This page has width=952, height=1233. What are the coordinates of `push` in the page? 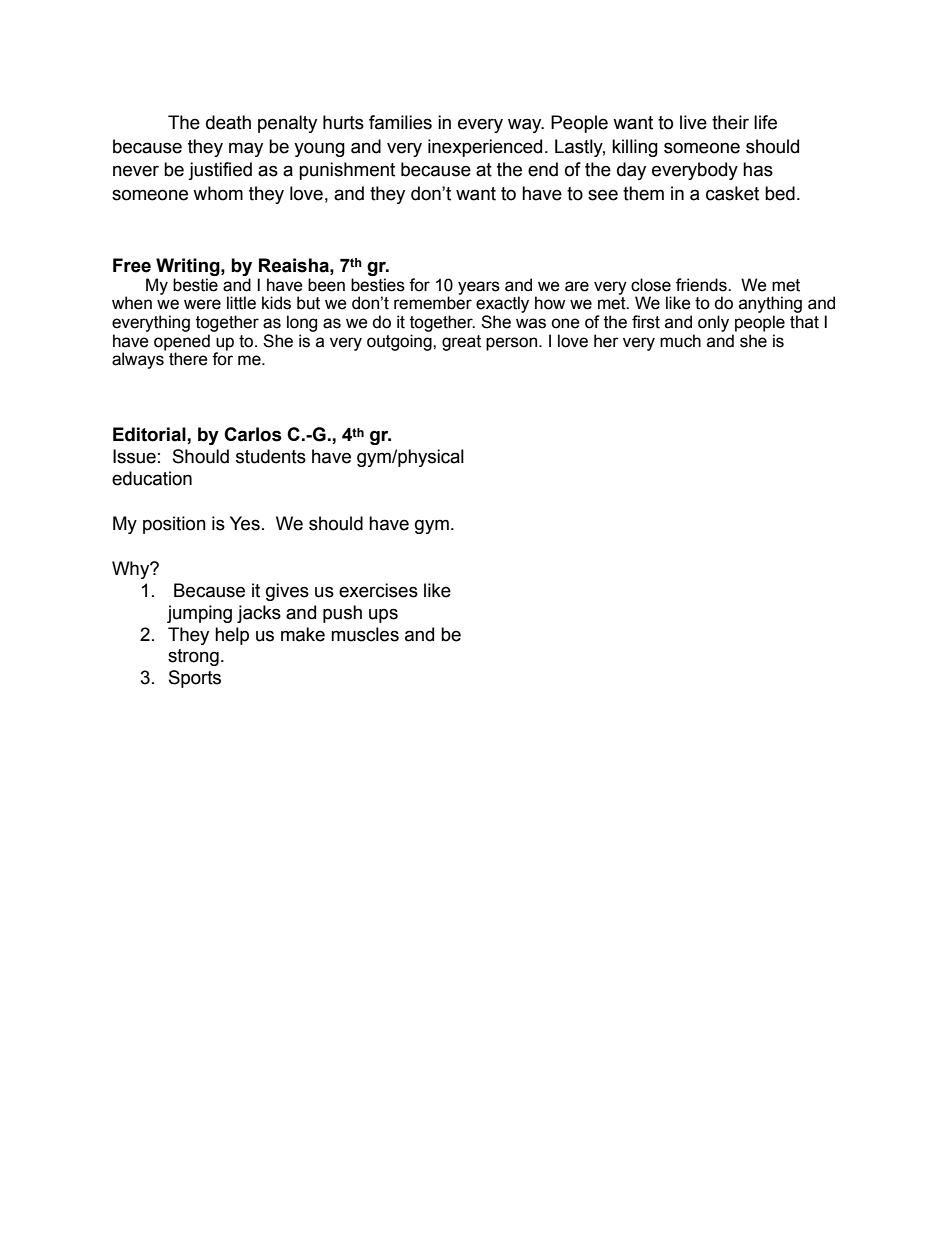 It's located at (342, 614).
